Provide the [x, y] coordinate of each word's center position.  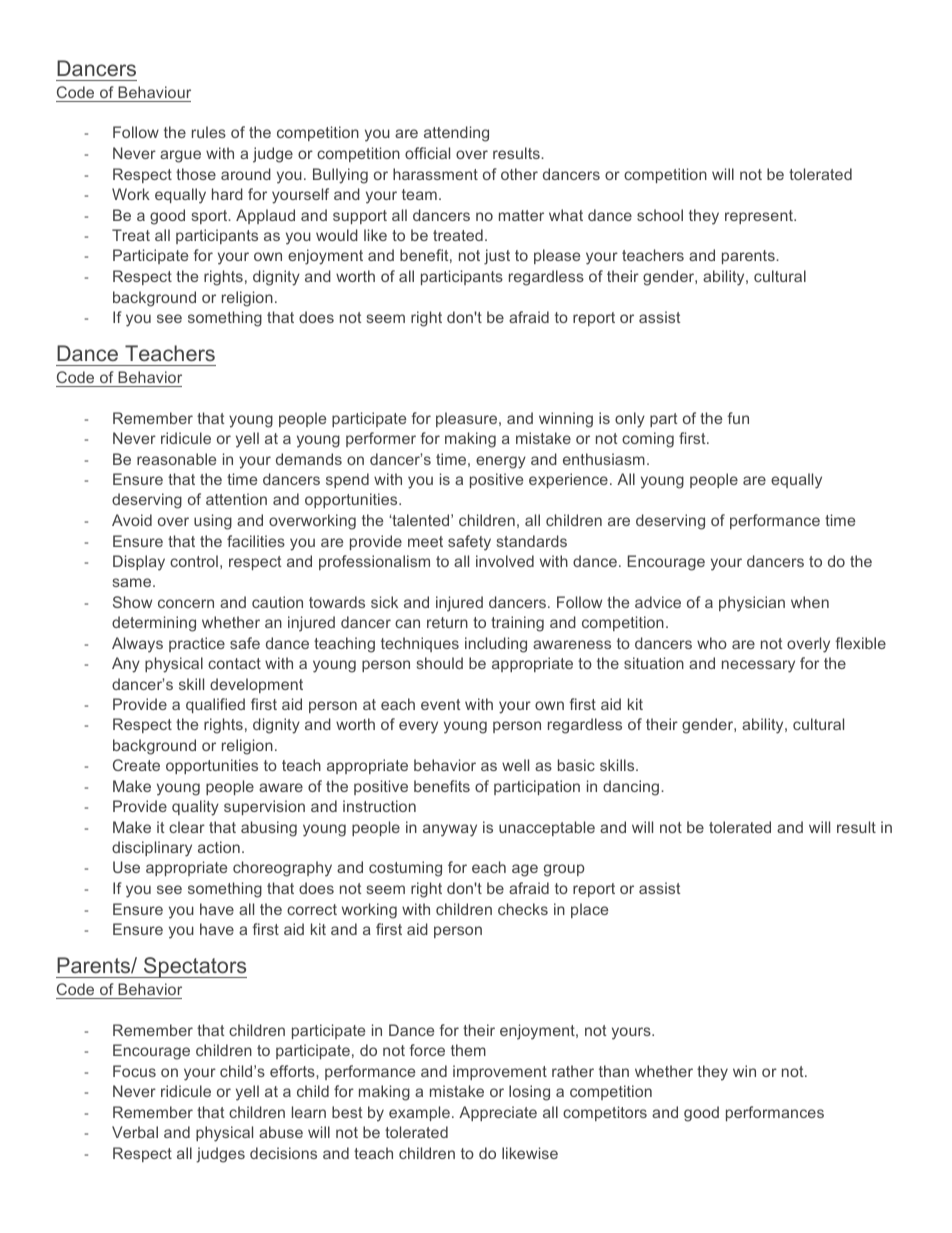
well [515, 765]
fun [738, 418]
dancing [632, 788]
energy [501, 462]
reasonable [176, 459]
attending [456, 134]
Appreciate [498, 1113]
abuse [281, 1132]
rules [209, 132]
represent [760, 217]
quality [195, 808]
